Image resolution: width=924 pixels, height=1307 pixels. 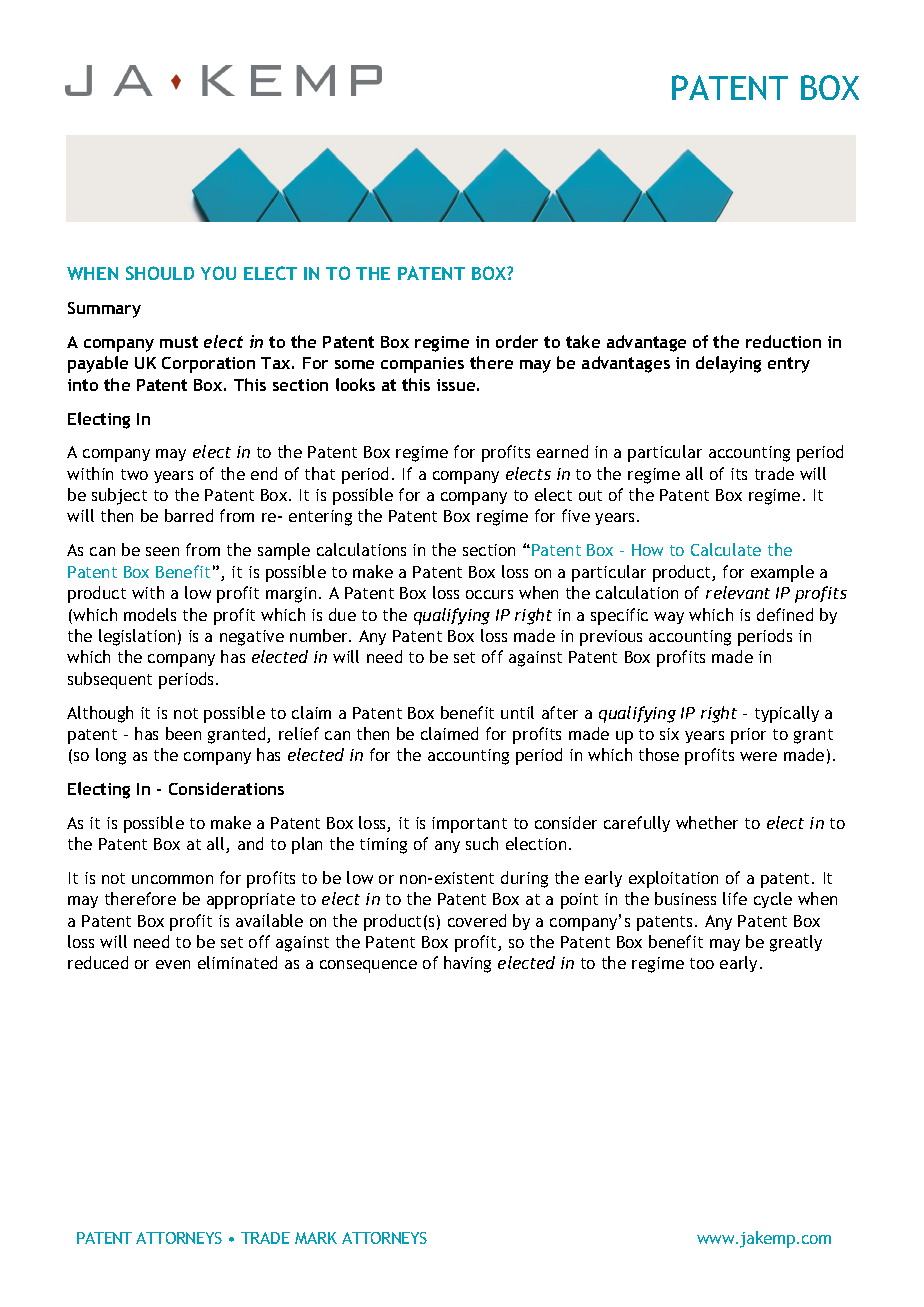 What do you see at coordinates (422, 365) in the image?
I see `companies` at bounding box center [422, 365].
